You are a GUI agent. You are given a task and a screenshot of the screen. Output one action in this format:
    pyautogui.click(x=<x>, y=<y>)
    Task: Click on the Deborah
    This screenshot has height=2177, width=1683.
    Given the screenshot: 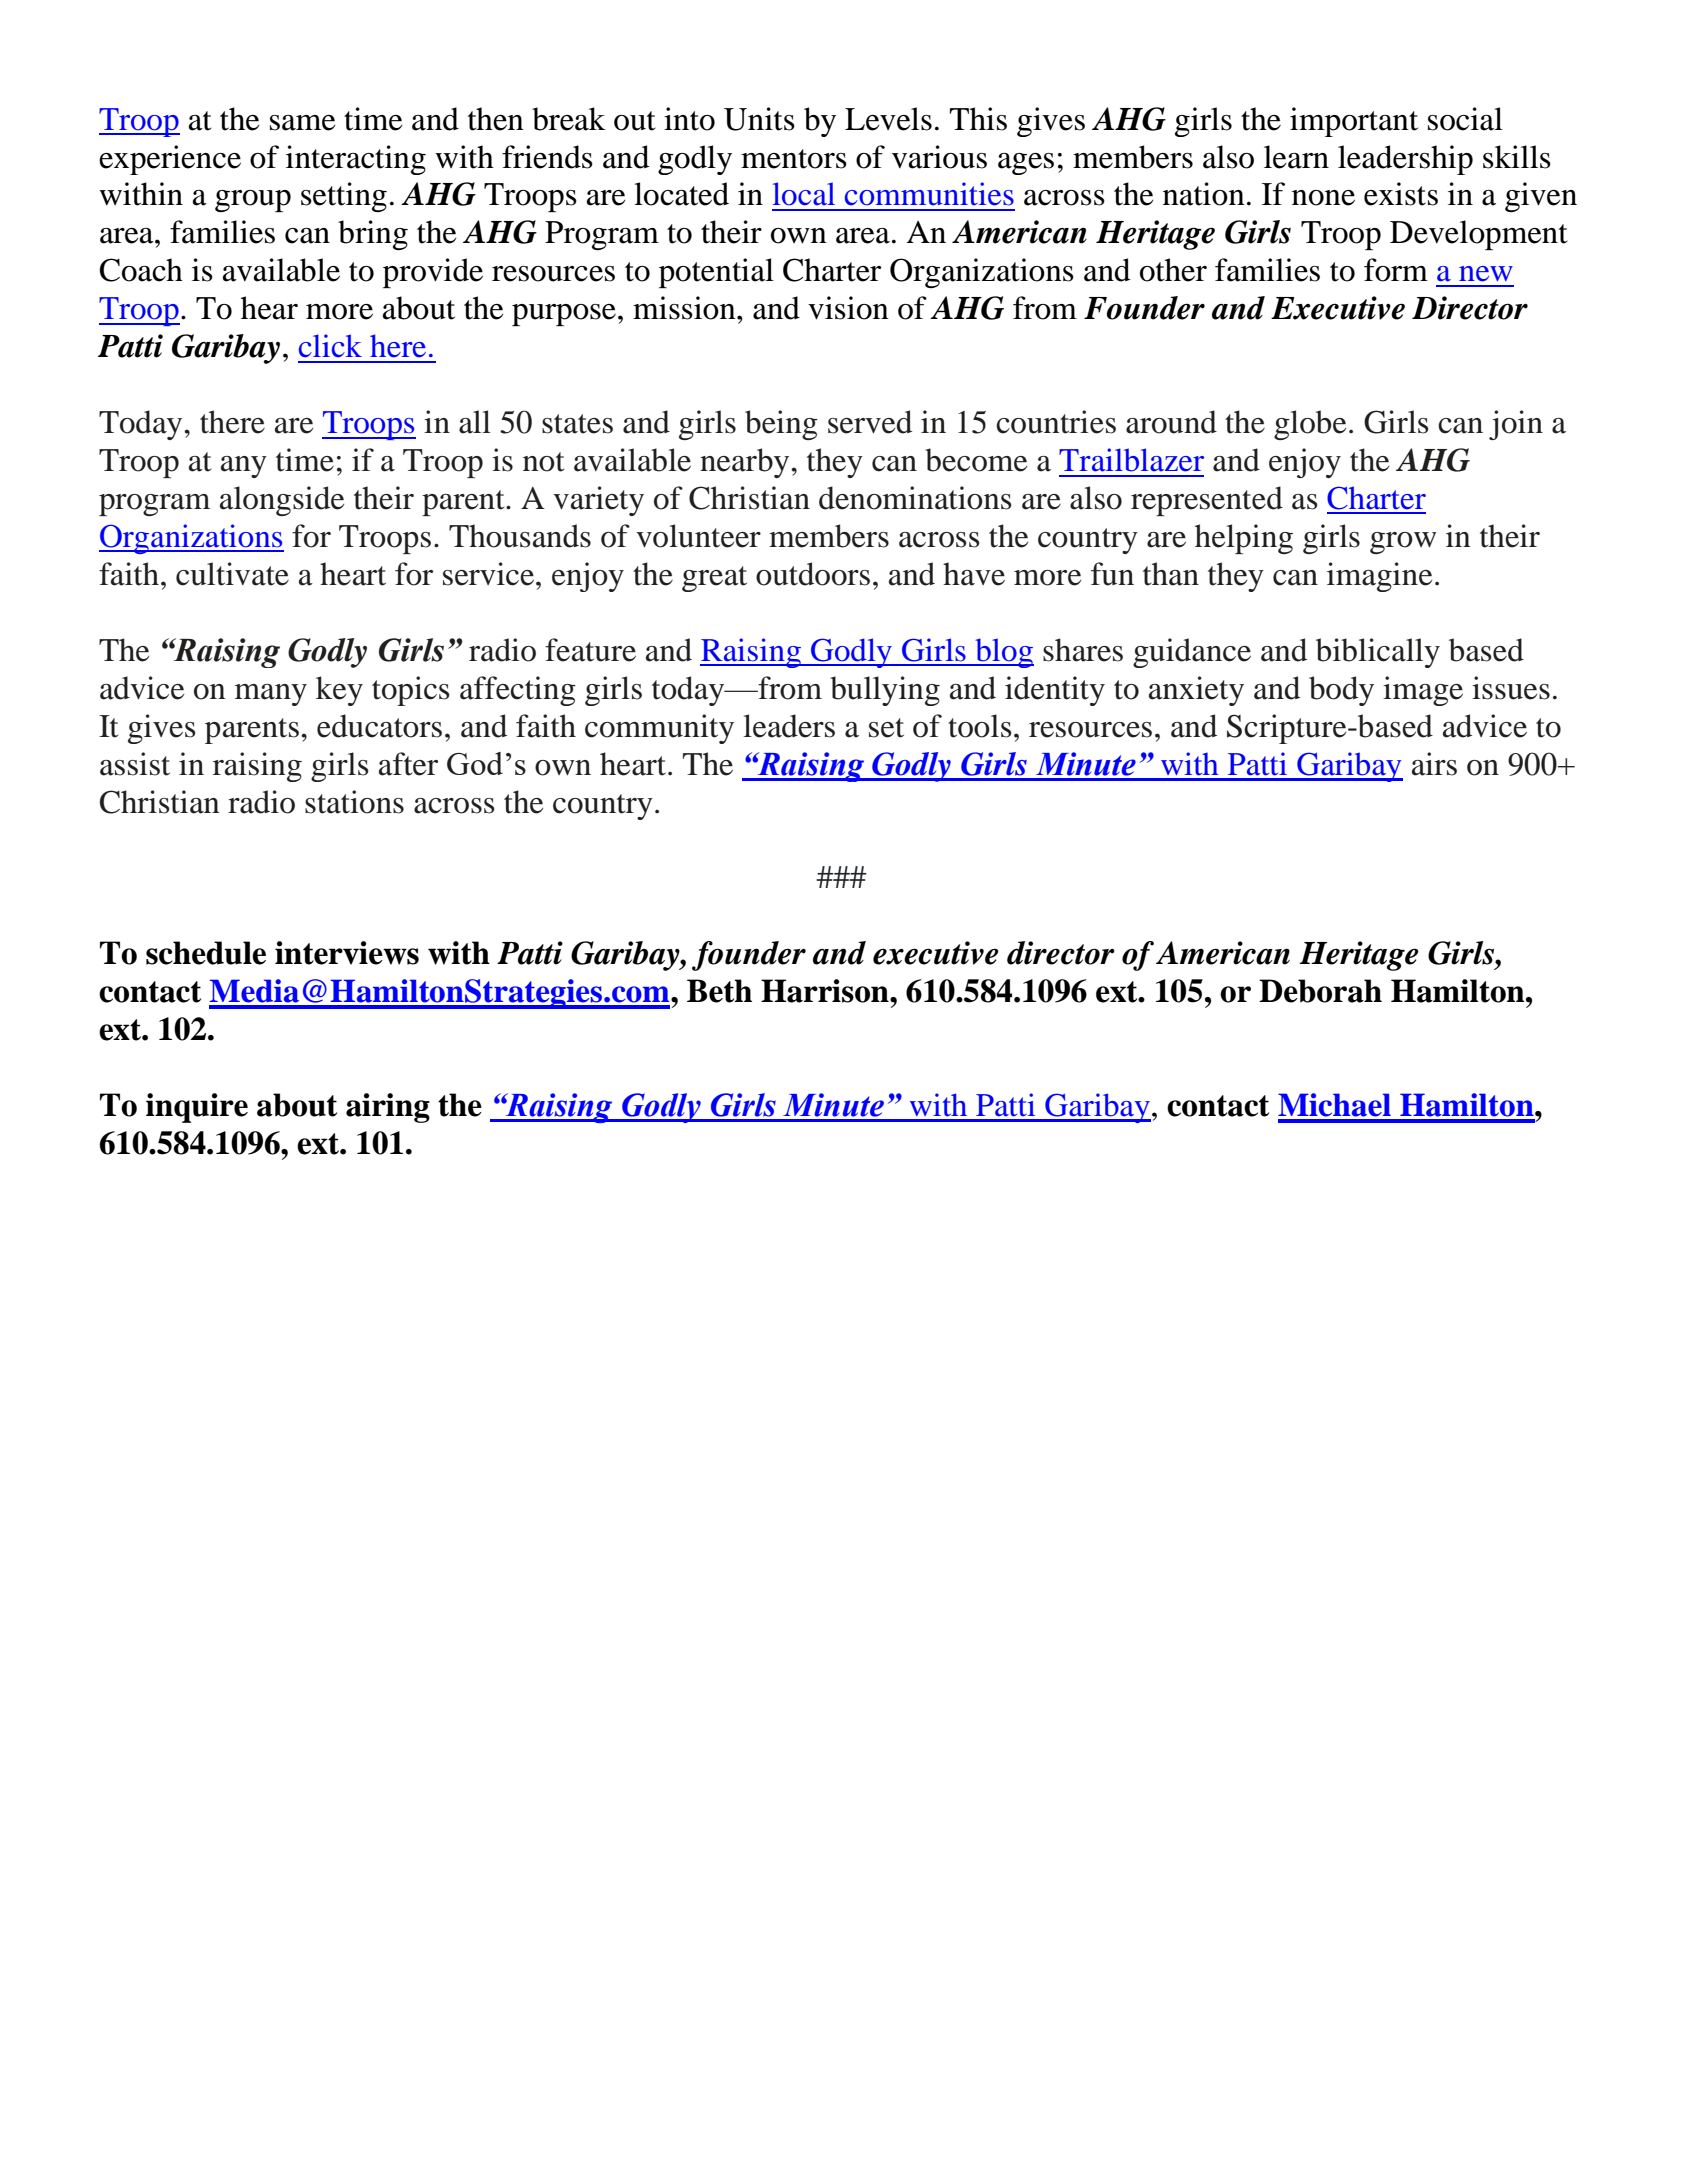 What is the action you would take?
    pyautogui.click(x=1320, y=991)
